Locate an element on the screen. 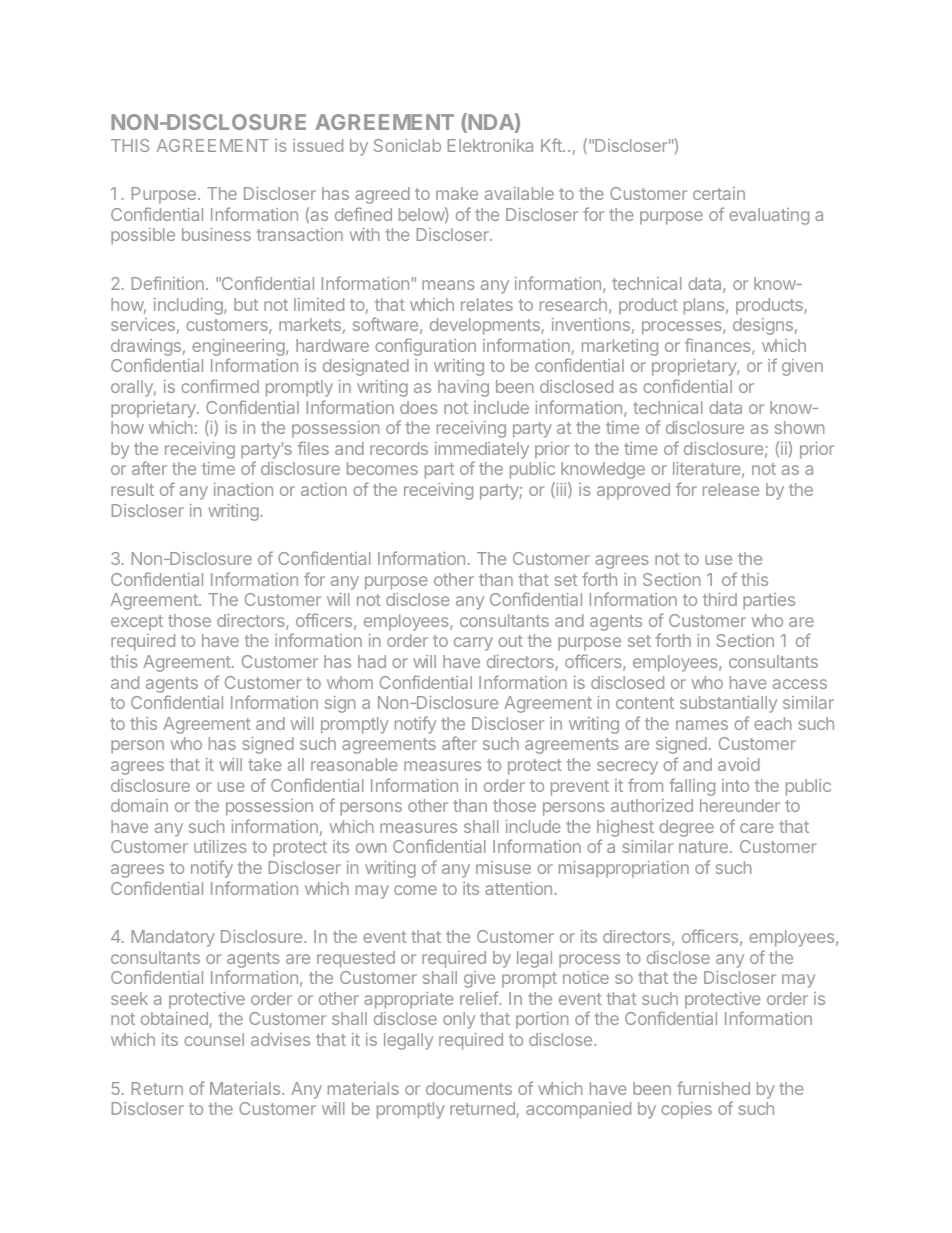  attention is located at coordinates (518, 888).
